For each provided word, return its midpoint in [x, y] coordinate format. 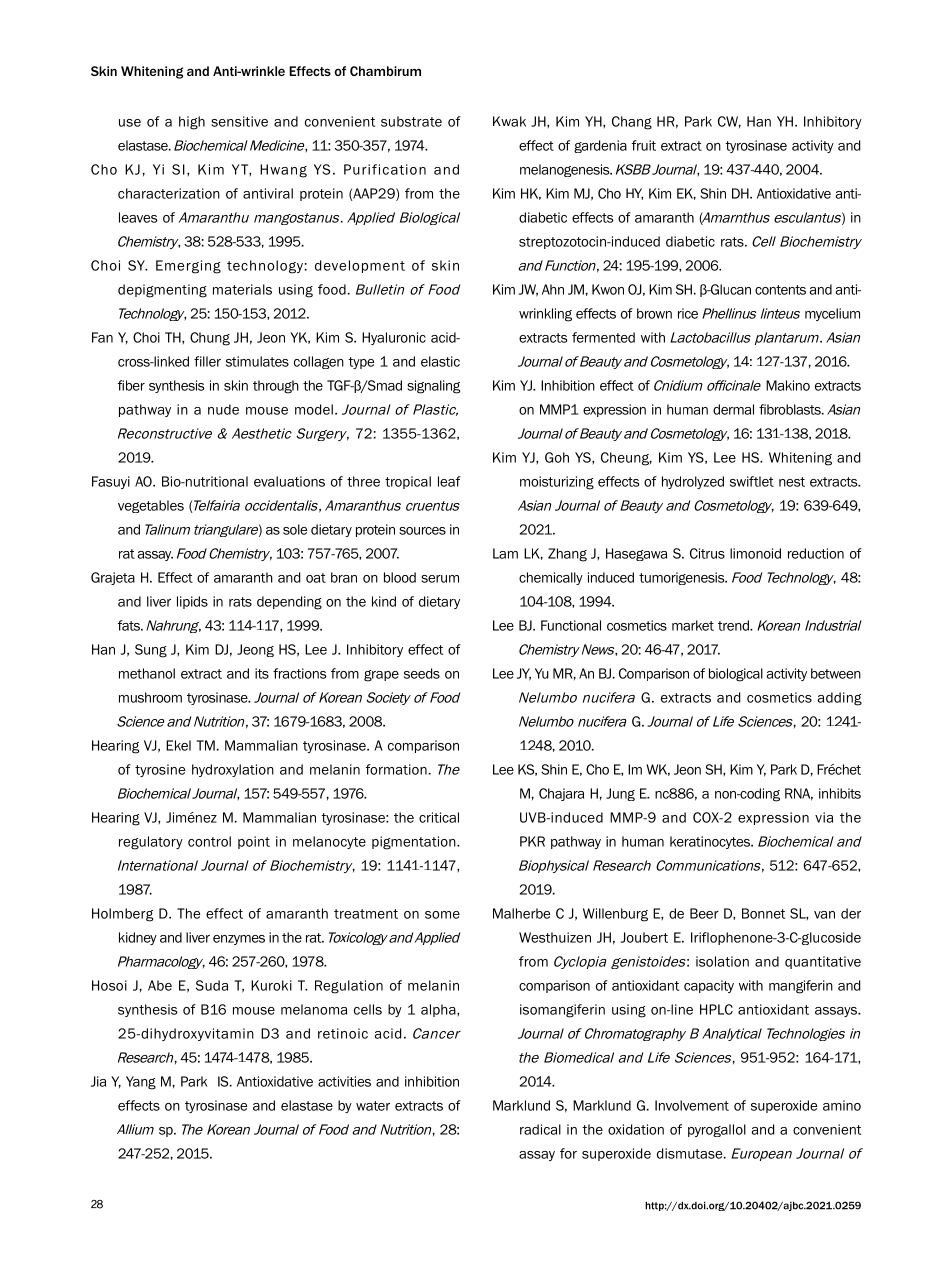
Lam [505, 553]
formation [396, 769]
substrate [411, 121]
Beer [704, 913]
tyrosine [160, 770]
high [192, 123]
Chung [210, 339]
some [442, 915]
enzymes [239, 940]
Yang [141, 1083]
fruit [644, 145]
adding [839, 699]
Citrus [707, 553]
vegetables [151, 506]
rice [688, 313]
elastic [440, 361]
